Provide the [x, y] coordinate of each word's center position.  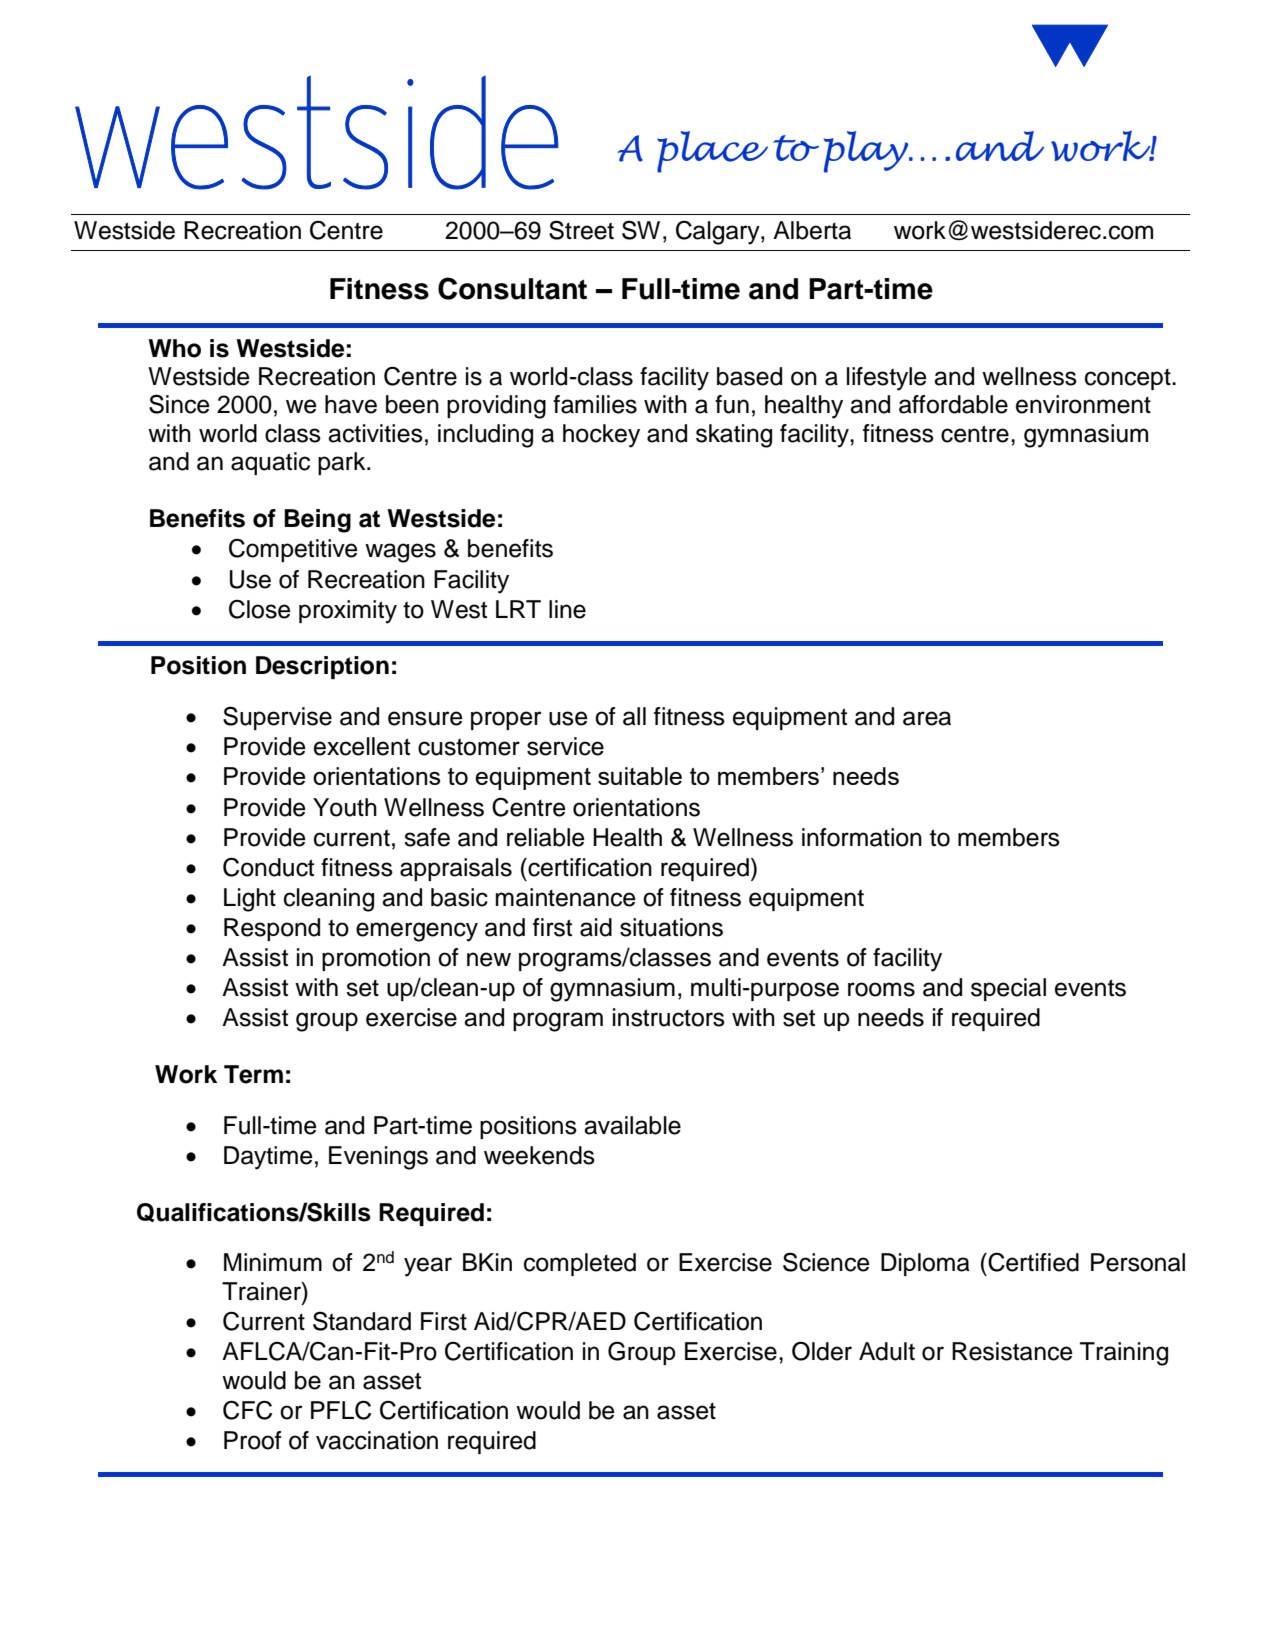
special [1008, 989]
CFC [247, 1410]
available [632, 1125]
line [567, 609]
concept [1129, 379]
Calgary [719, 233]
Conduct [268, 867]
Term [253, 1074]
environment [1083, 404]
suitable [640, 776]
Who [174, 348]
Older [822, 1351]
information [862, 837]
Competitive [293, 550]
